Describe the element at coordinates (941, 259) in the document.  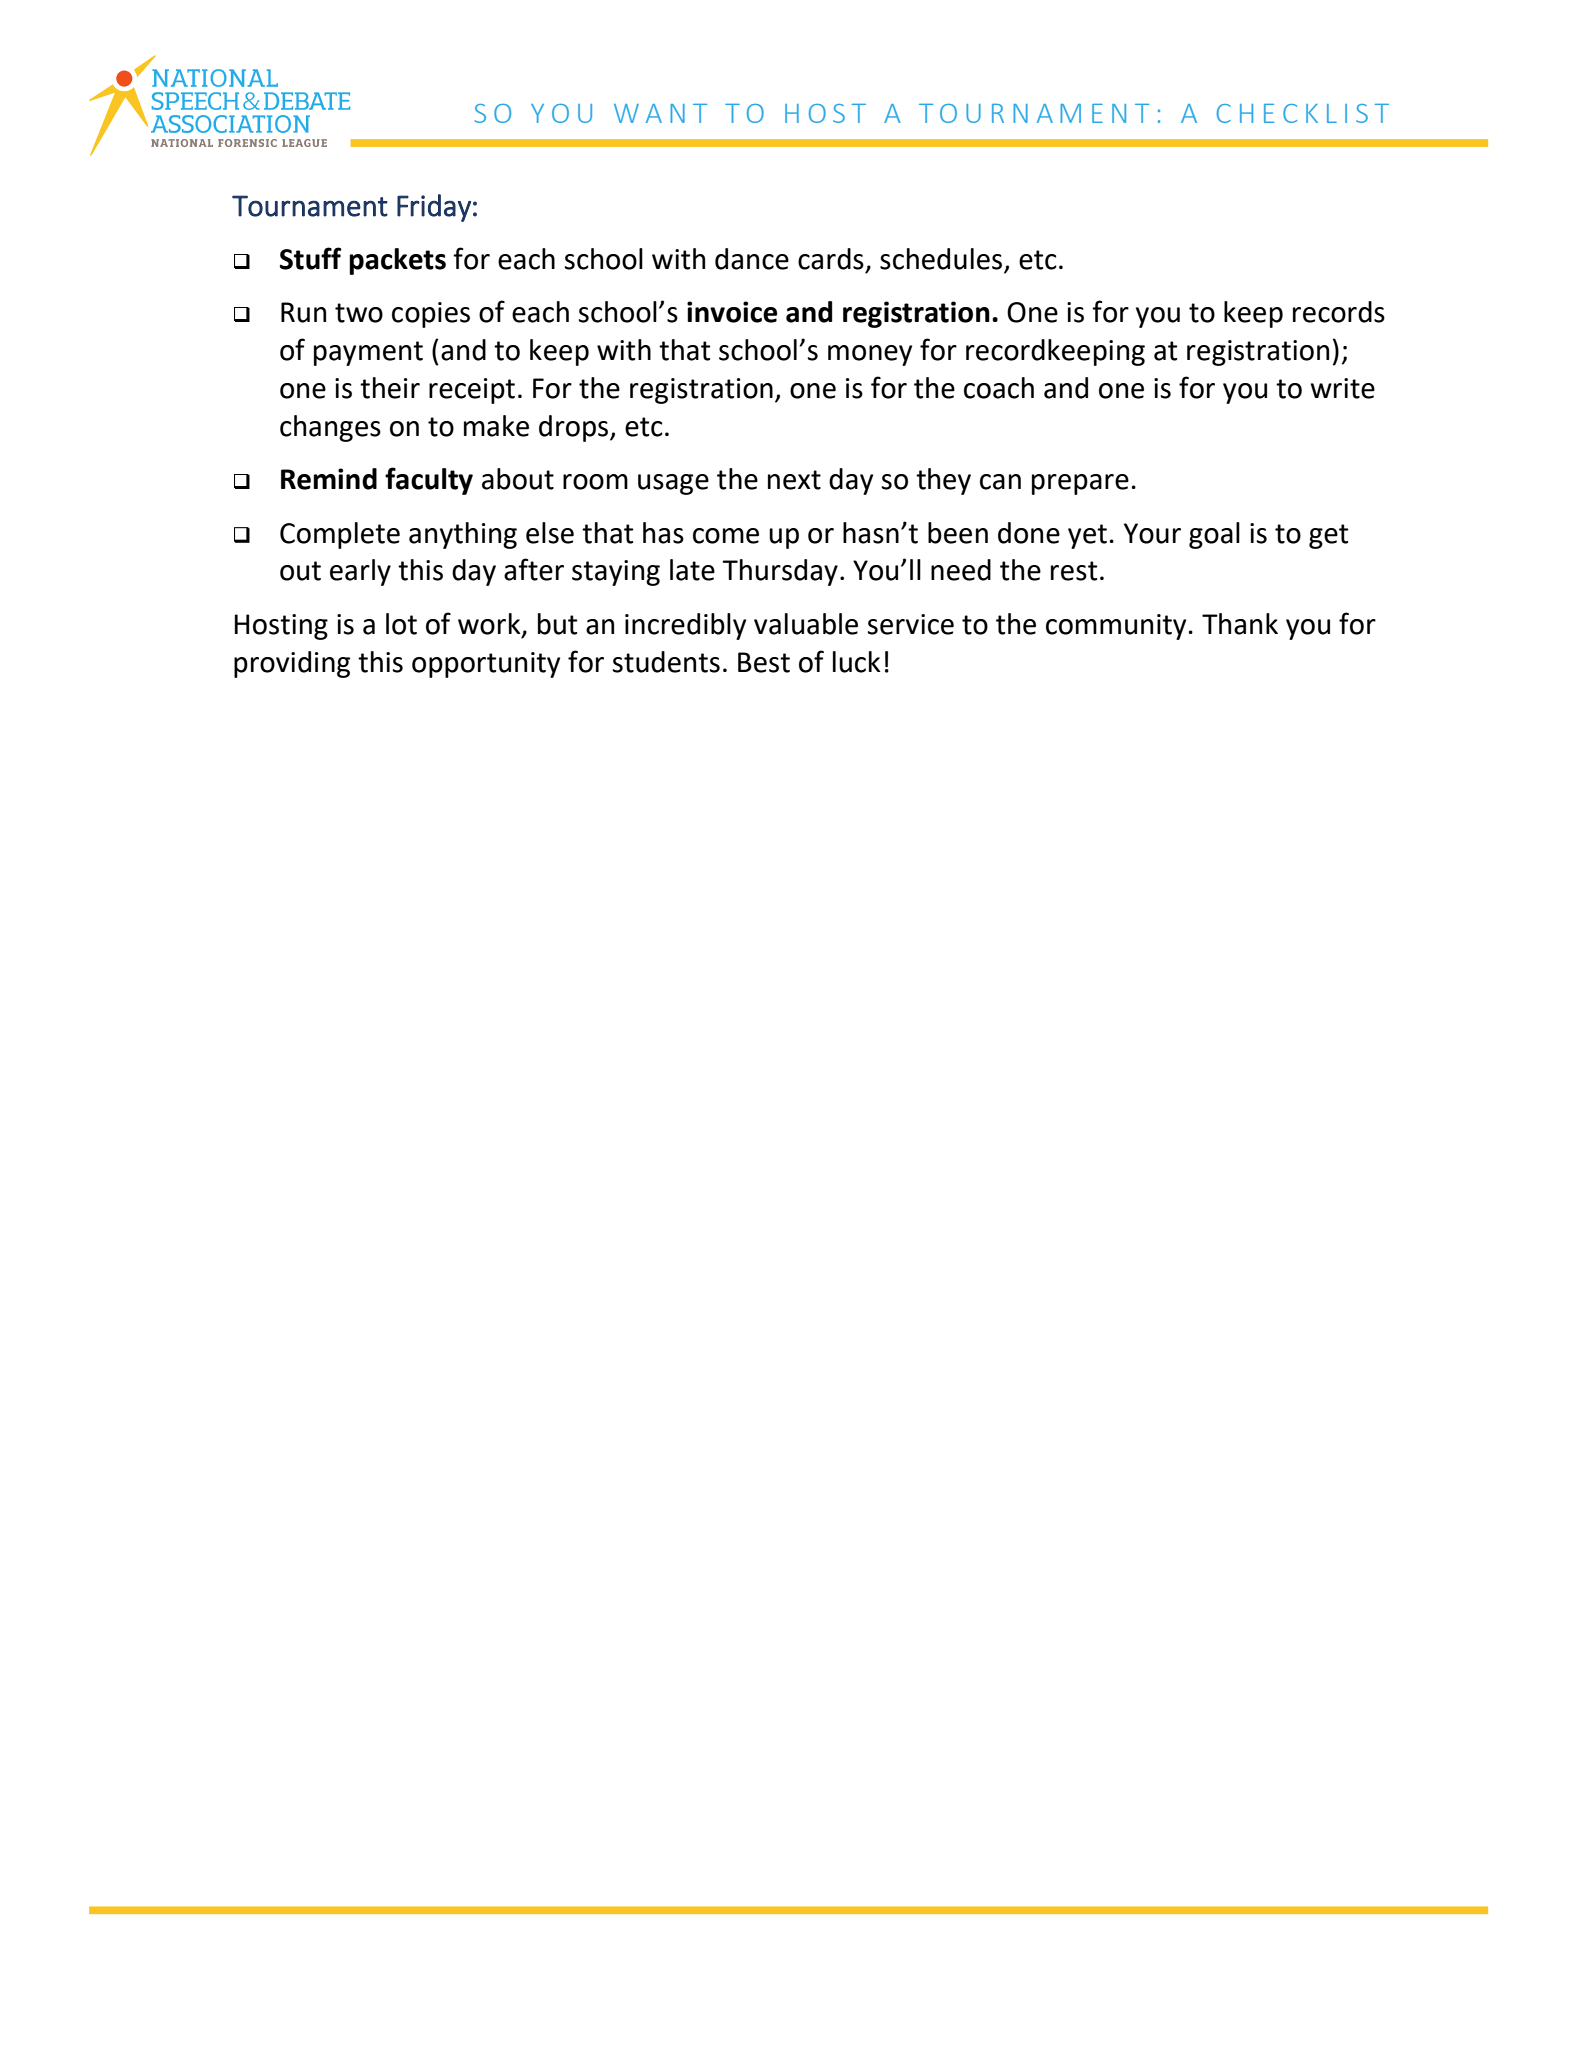
I see `schedules` at that location.
